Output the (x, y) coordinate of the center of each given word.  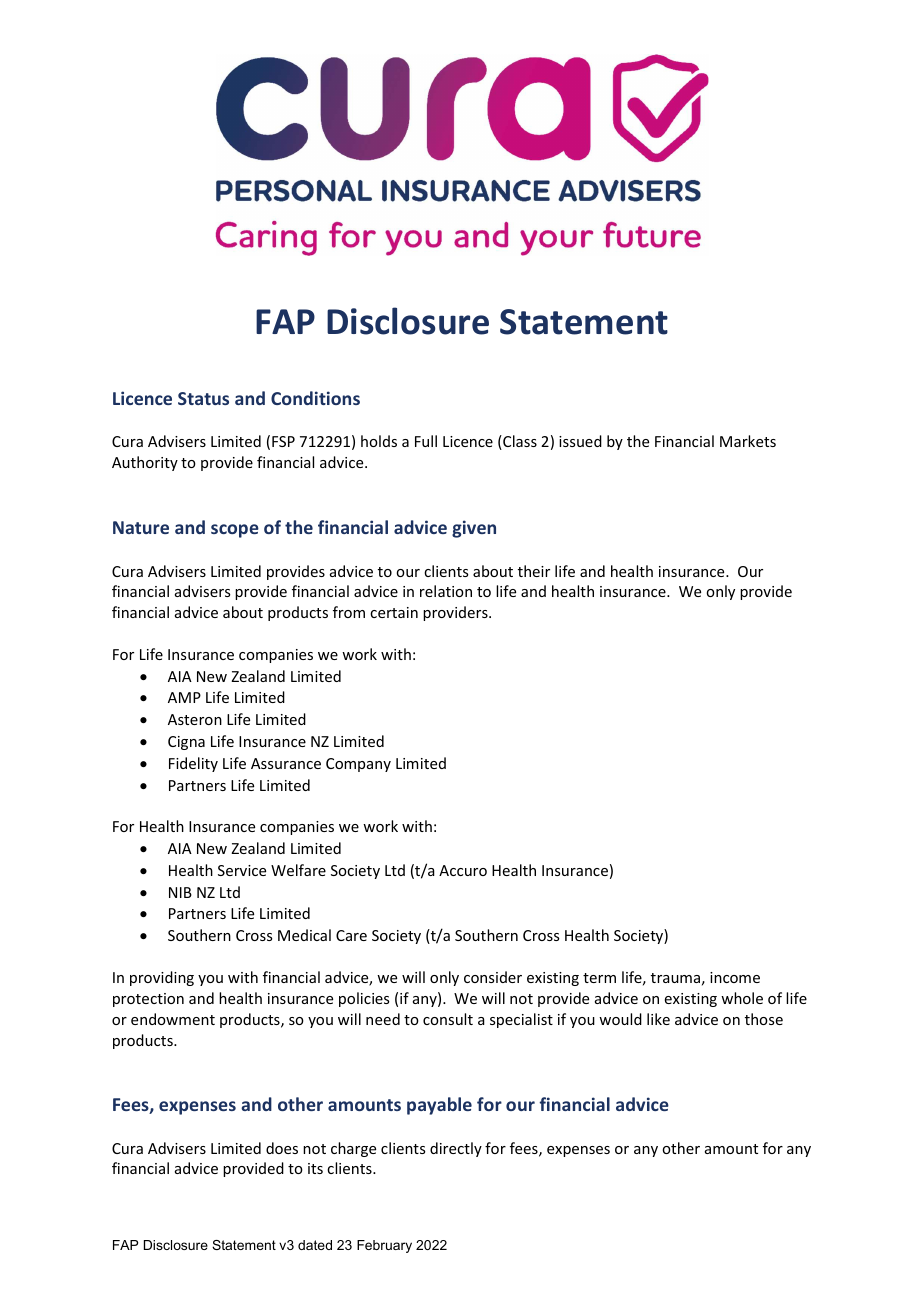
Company (358, 765)
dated (315, 1245)
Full (426, 441)
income (735, 977)
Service (242, 870)
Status (203, 398)
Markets (748, 441)
